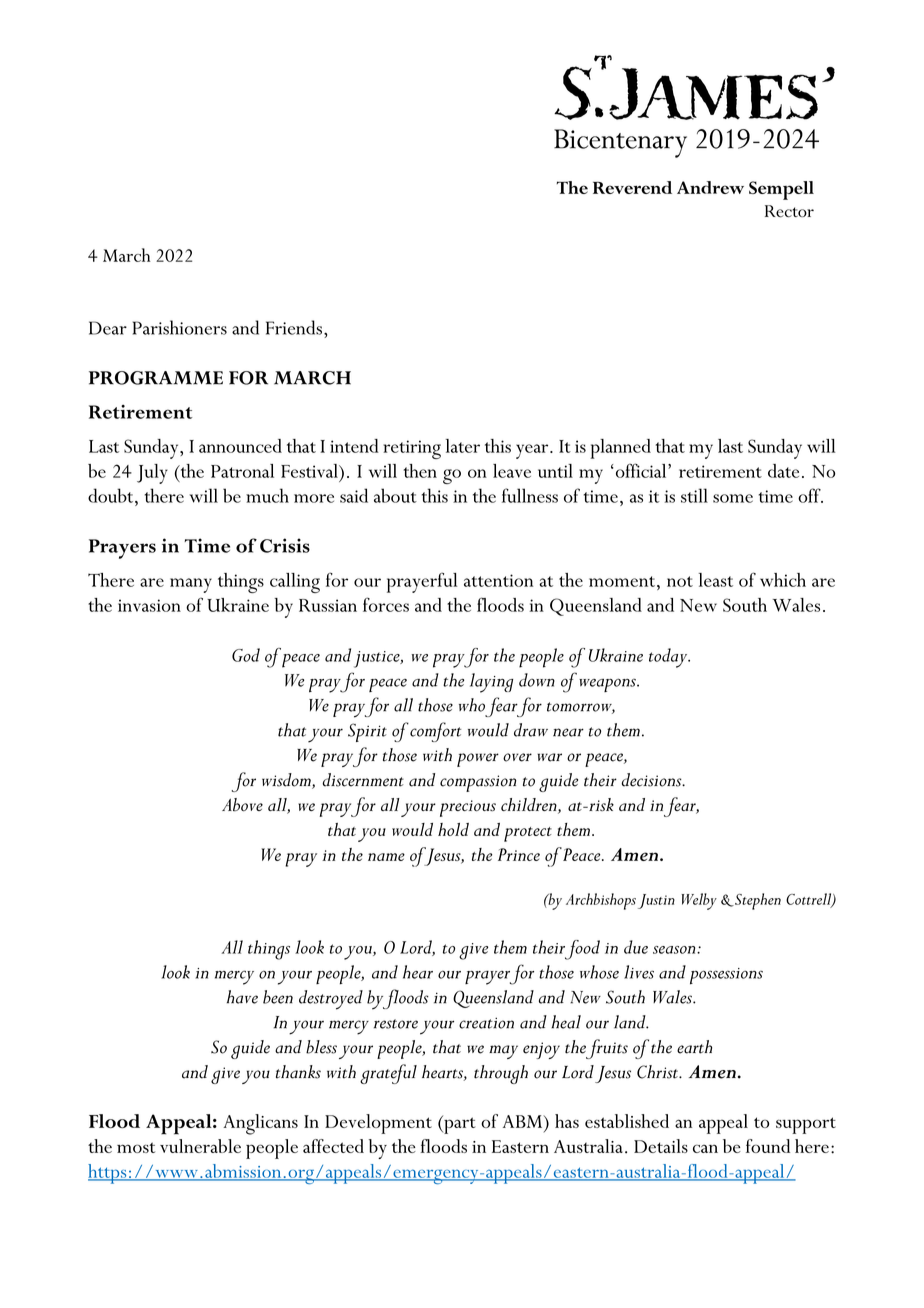 This image has height=1308, width=924. What do you see at coordinates (242, 805) in the image?
I see `Above` at bounding box center [242, 805].
